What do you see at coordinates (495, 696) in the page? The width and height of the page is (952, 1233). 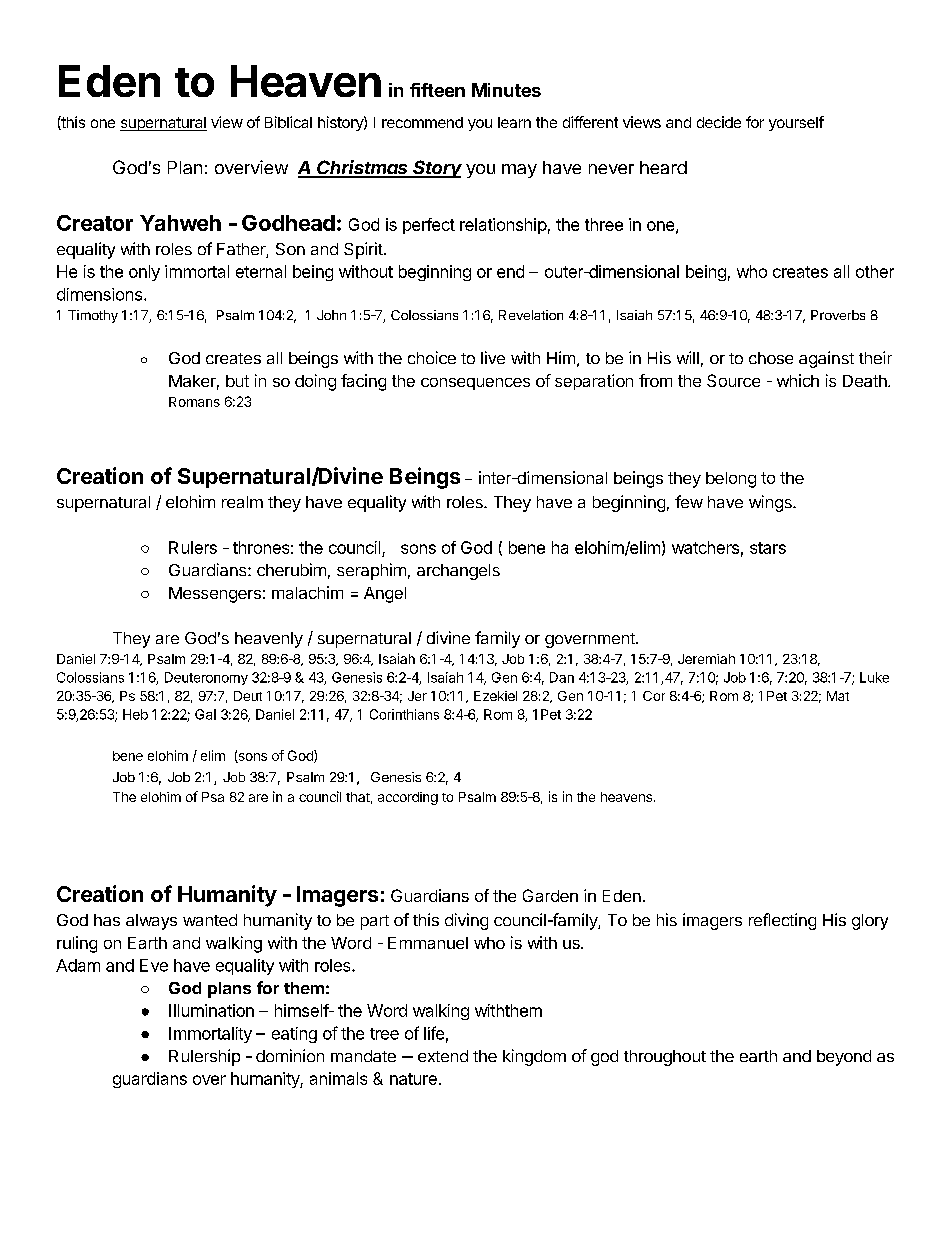 I see `Ezekiel` at bounding box center [495, 696].
